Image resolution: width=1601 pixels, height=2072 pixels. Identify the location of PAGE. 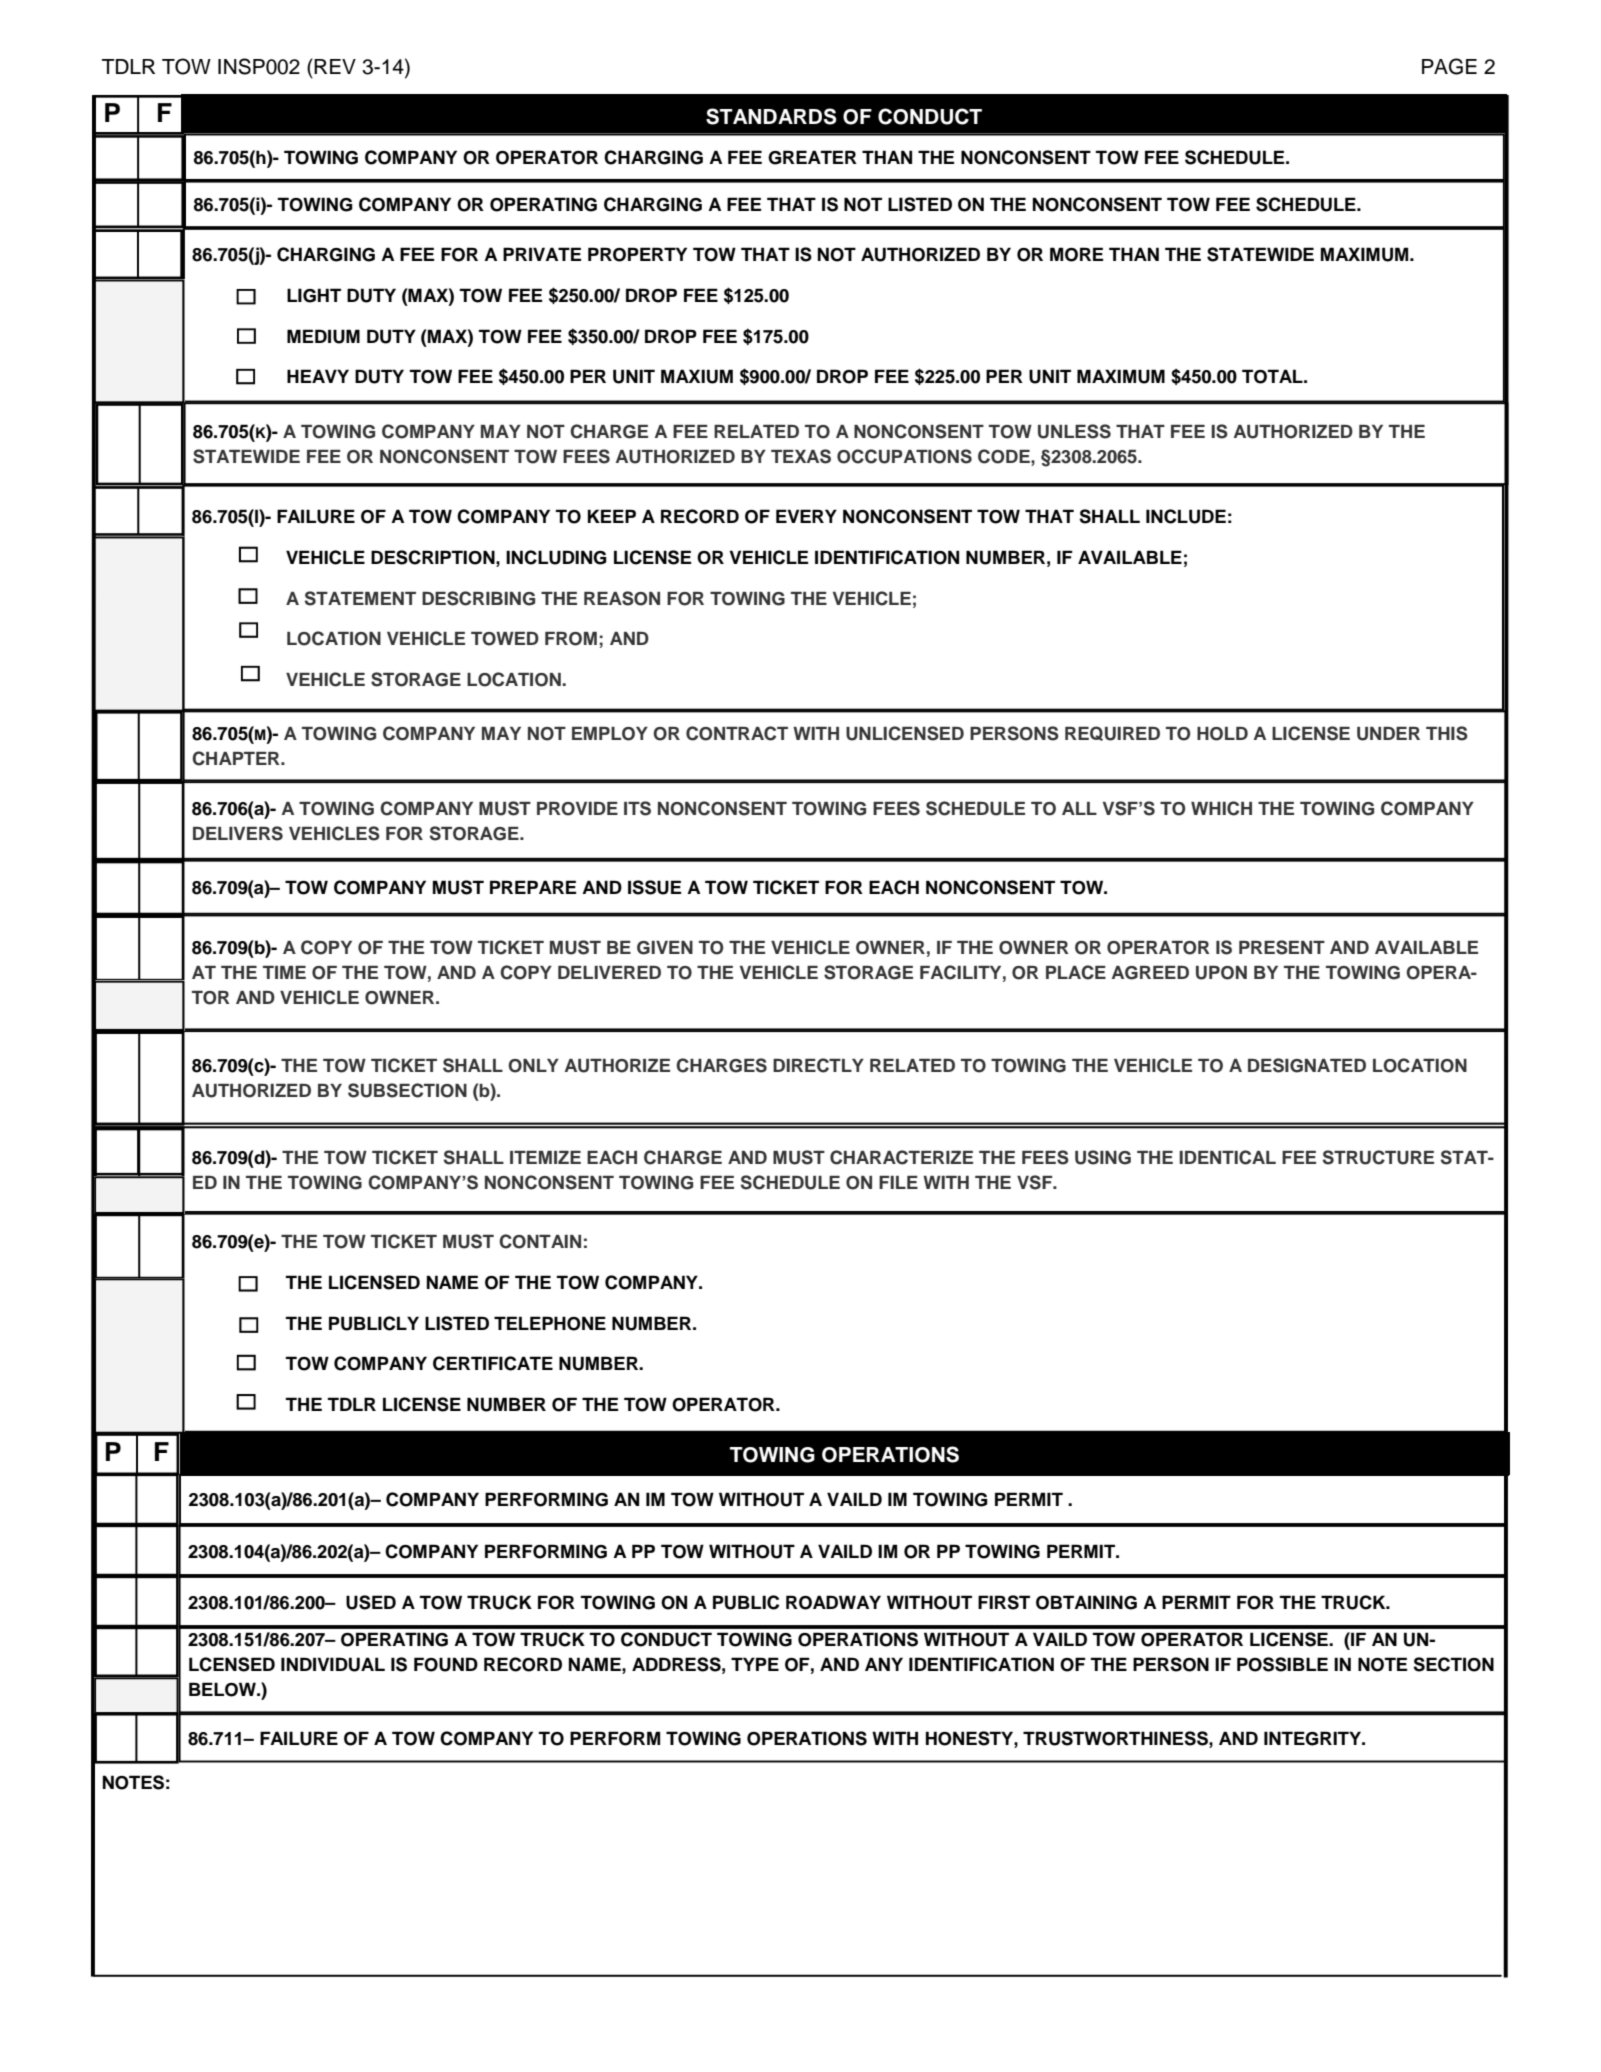
(1449, 66).
